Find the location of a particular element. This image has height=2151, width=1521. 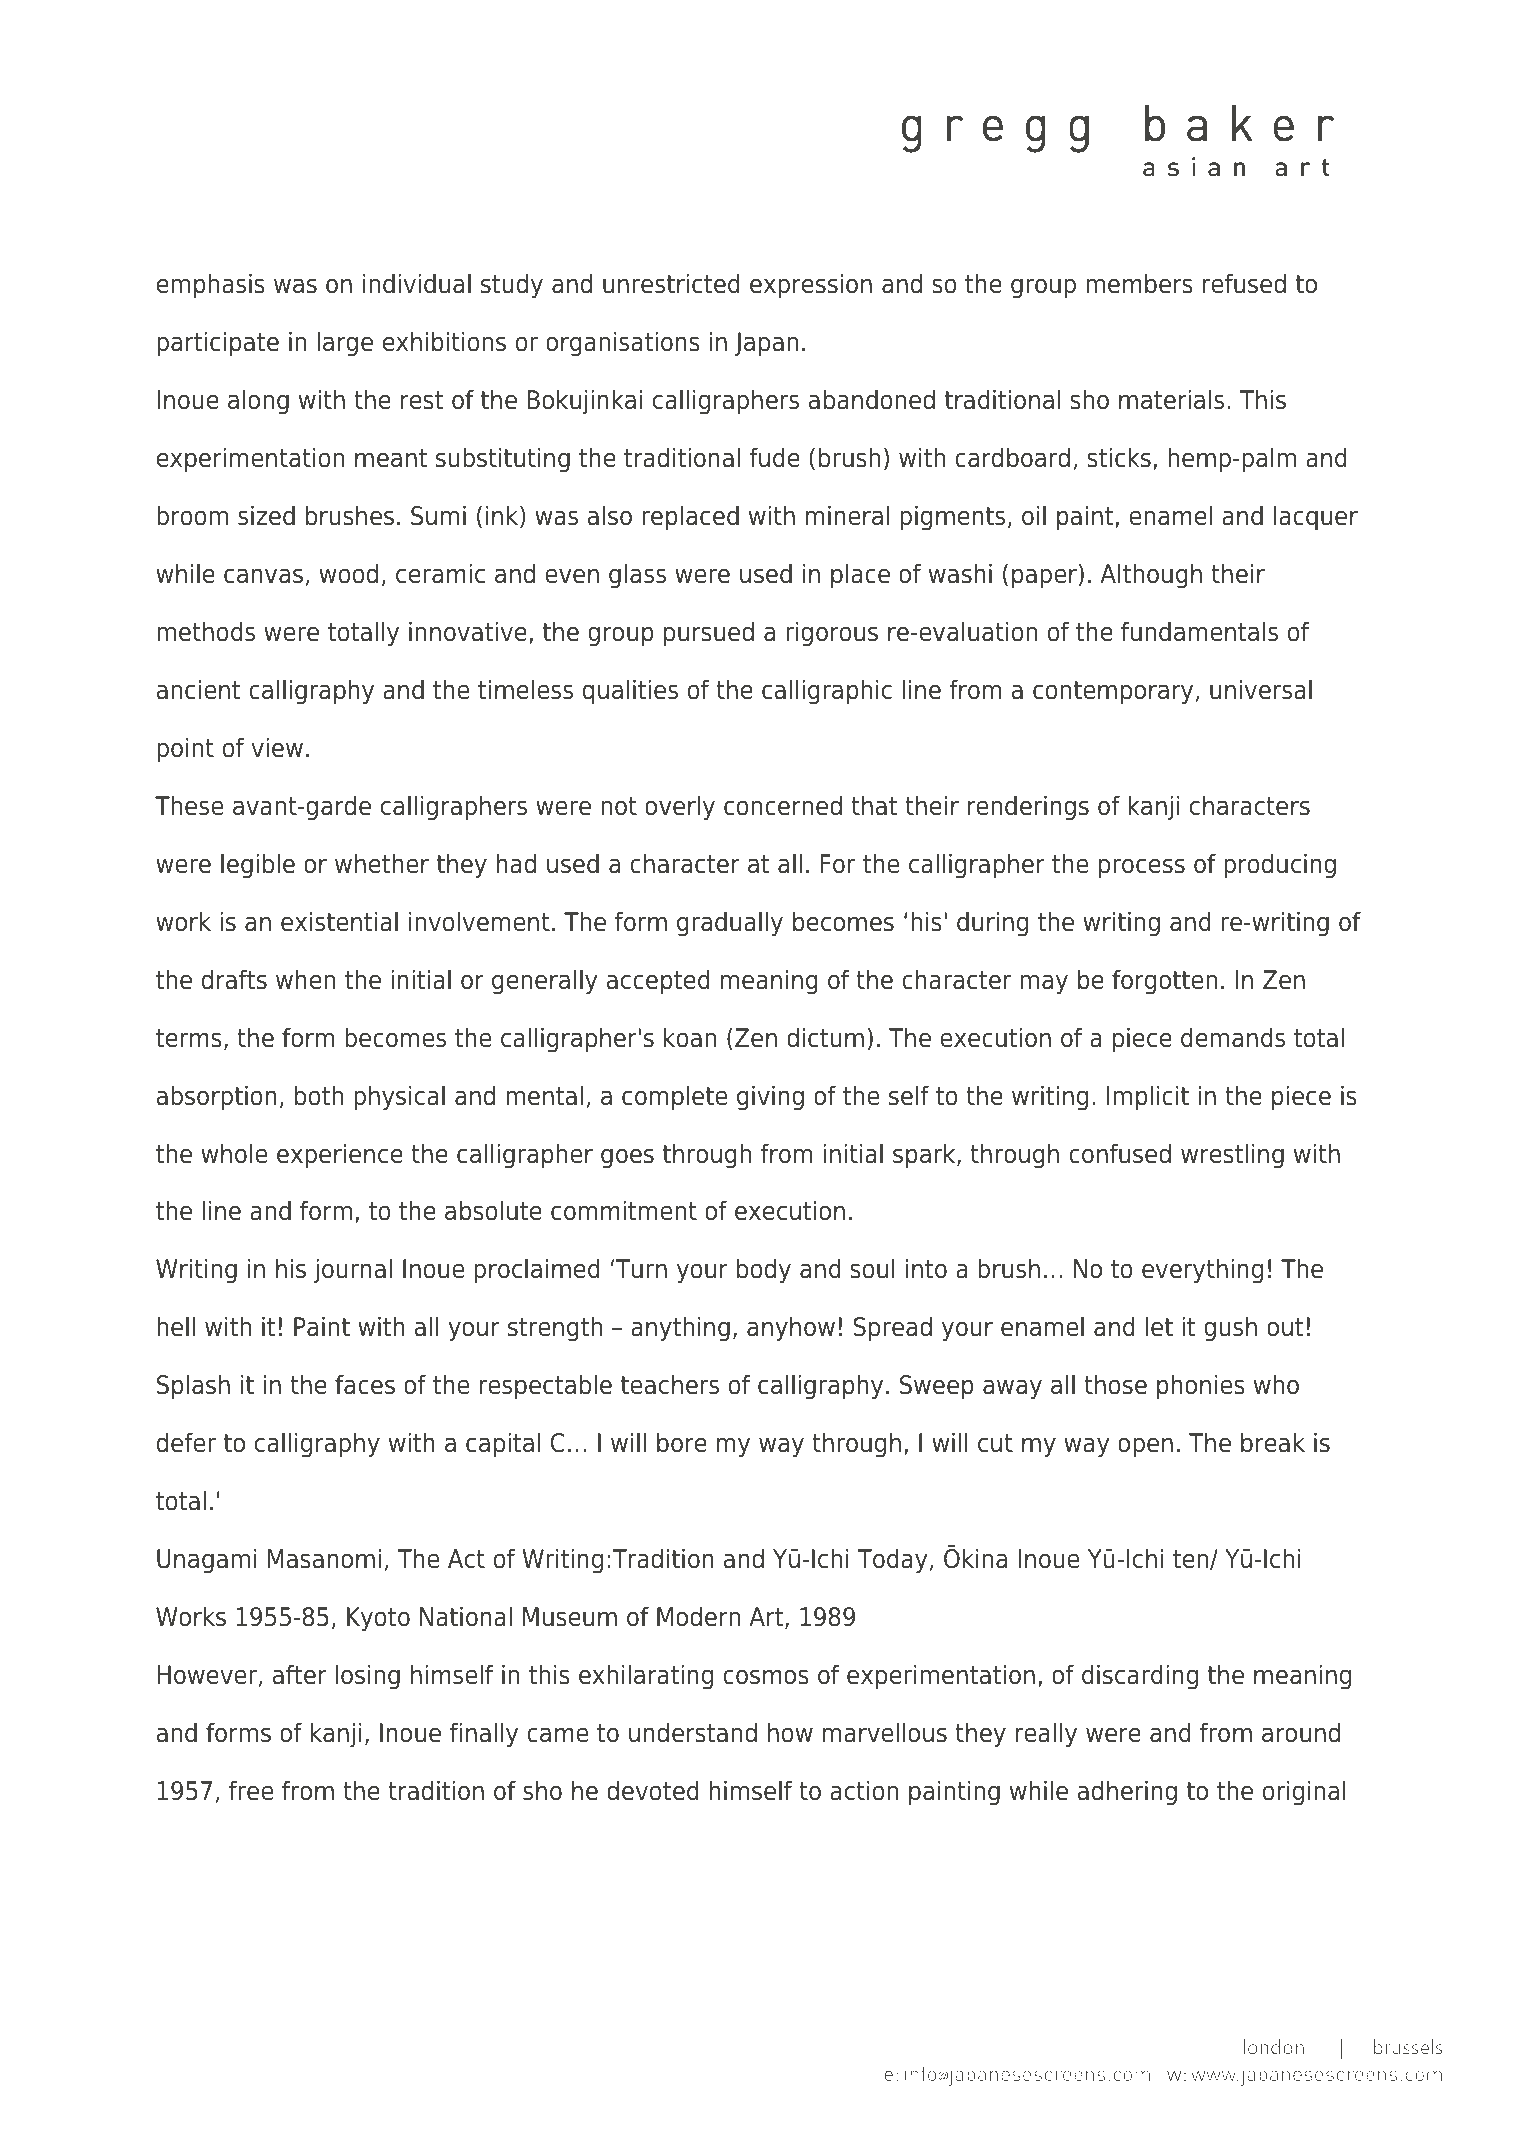

free is located at coordinates (251, 1790).
